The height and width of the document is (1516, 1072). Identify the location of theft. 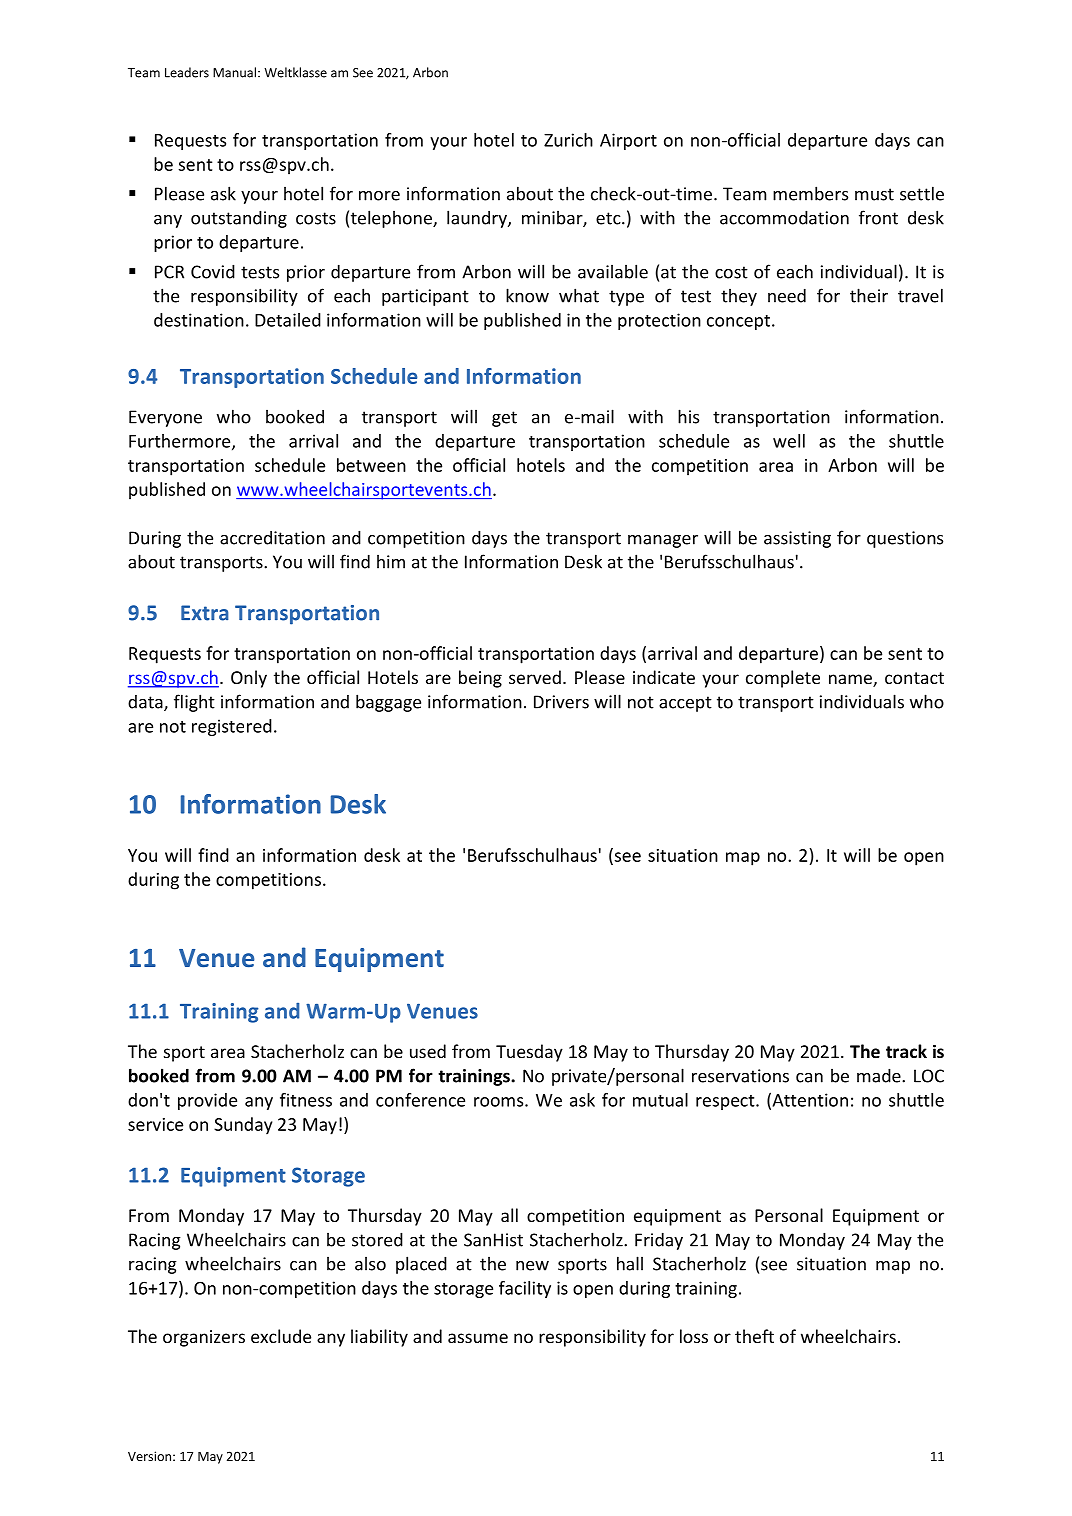
(754, 1336).
